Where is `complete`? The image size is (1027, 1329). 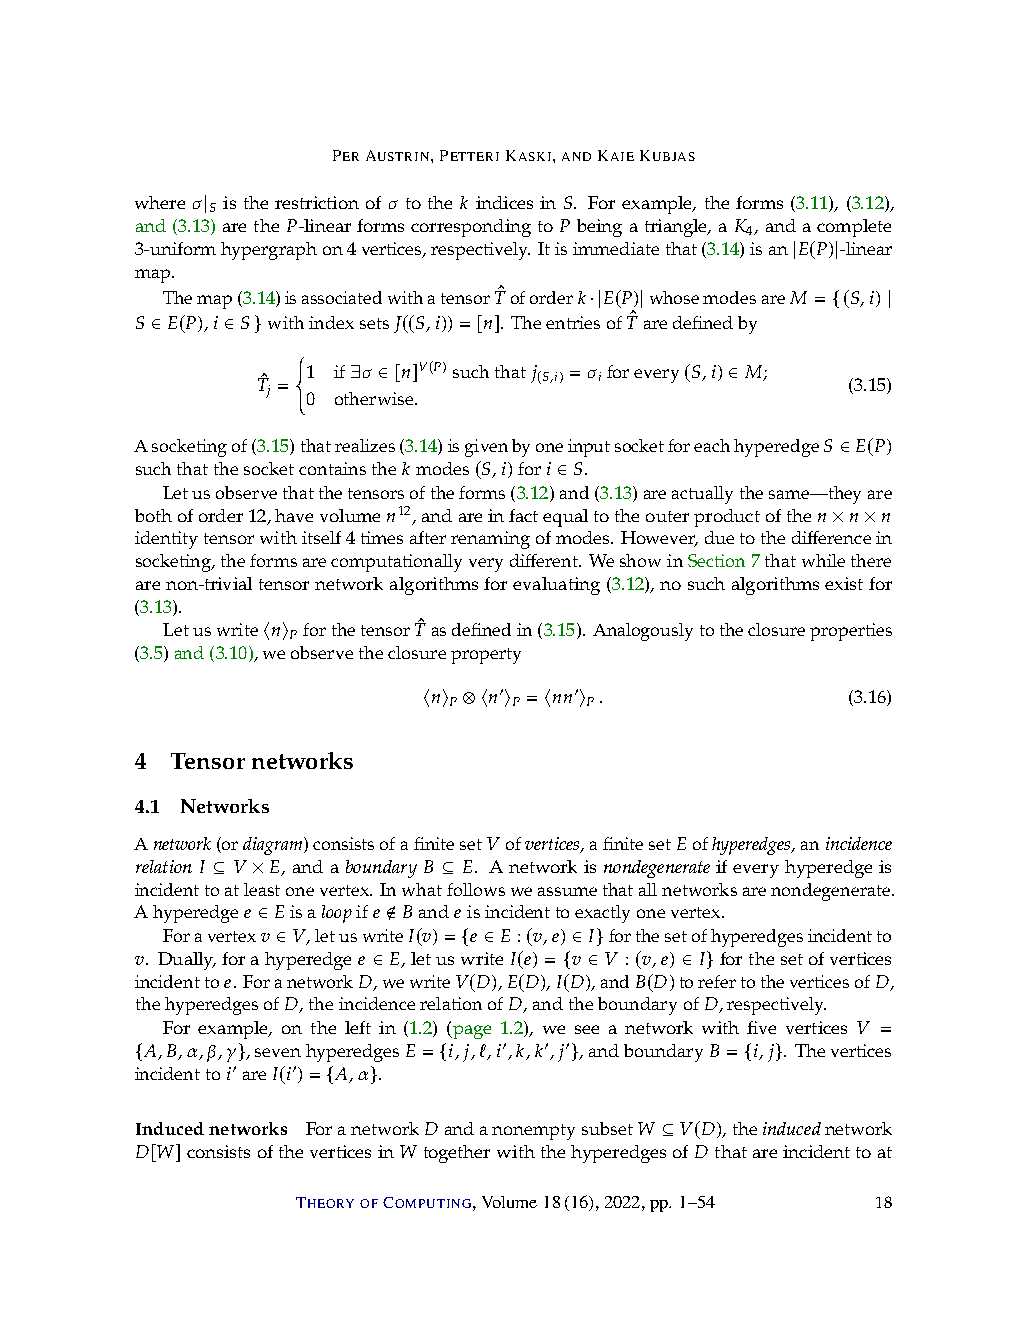 complete is located at coordinates (854, 228).
